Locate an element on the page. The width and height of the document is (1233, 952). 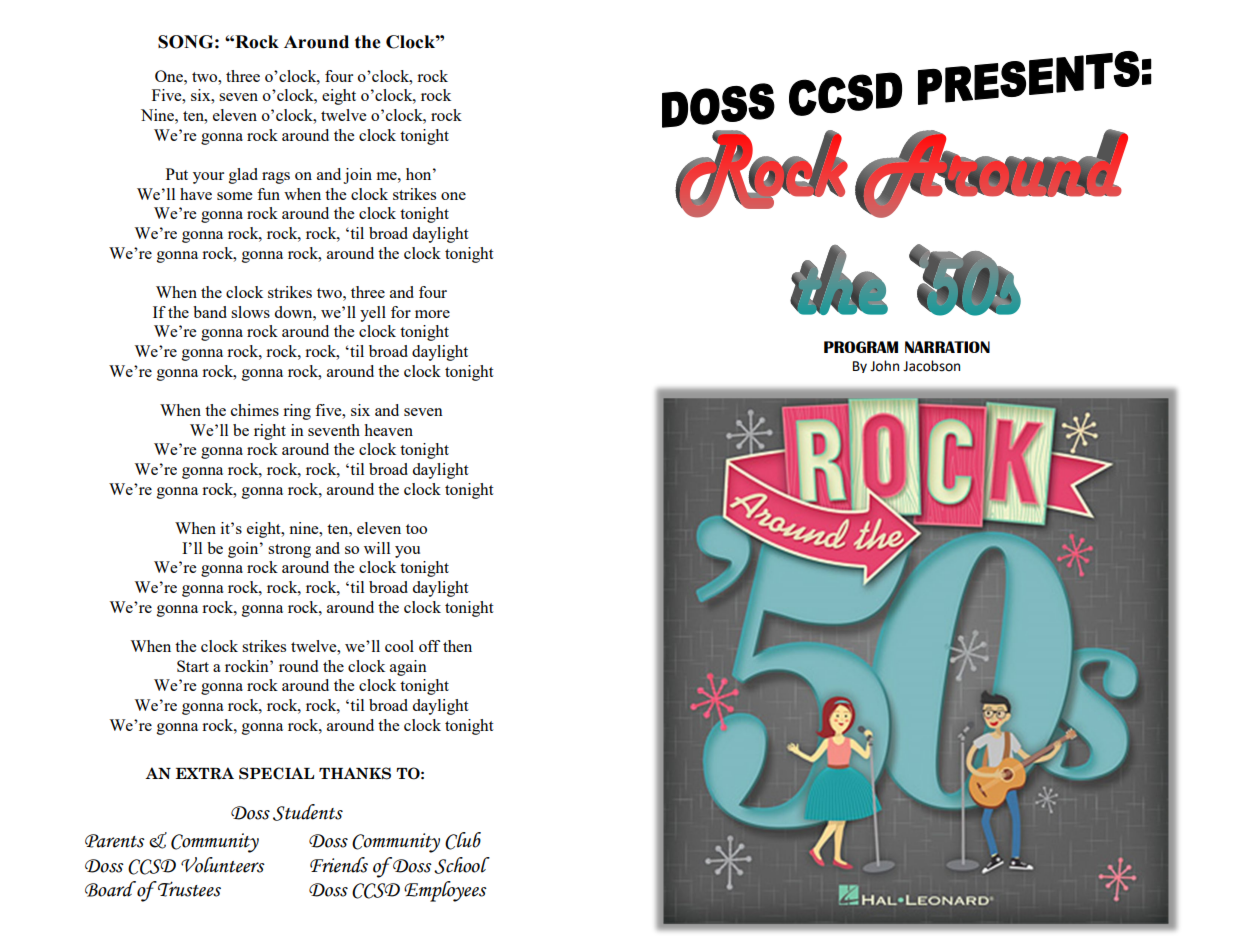
PROGRAM is located at coordinates (861, 347).
